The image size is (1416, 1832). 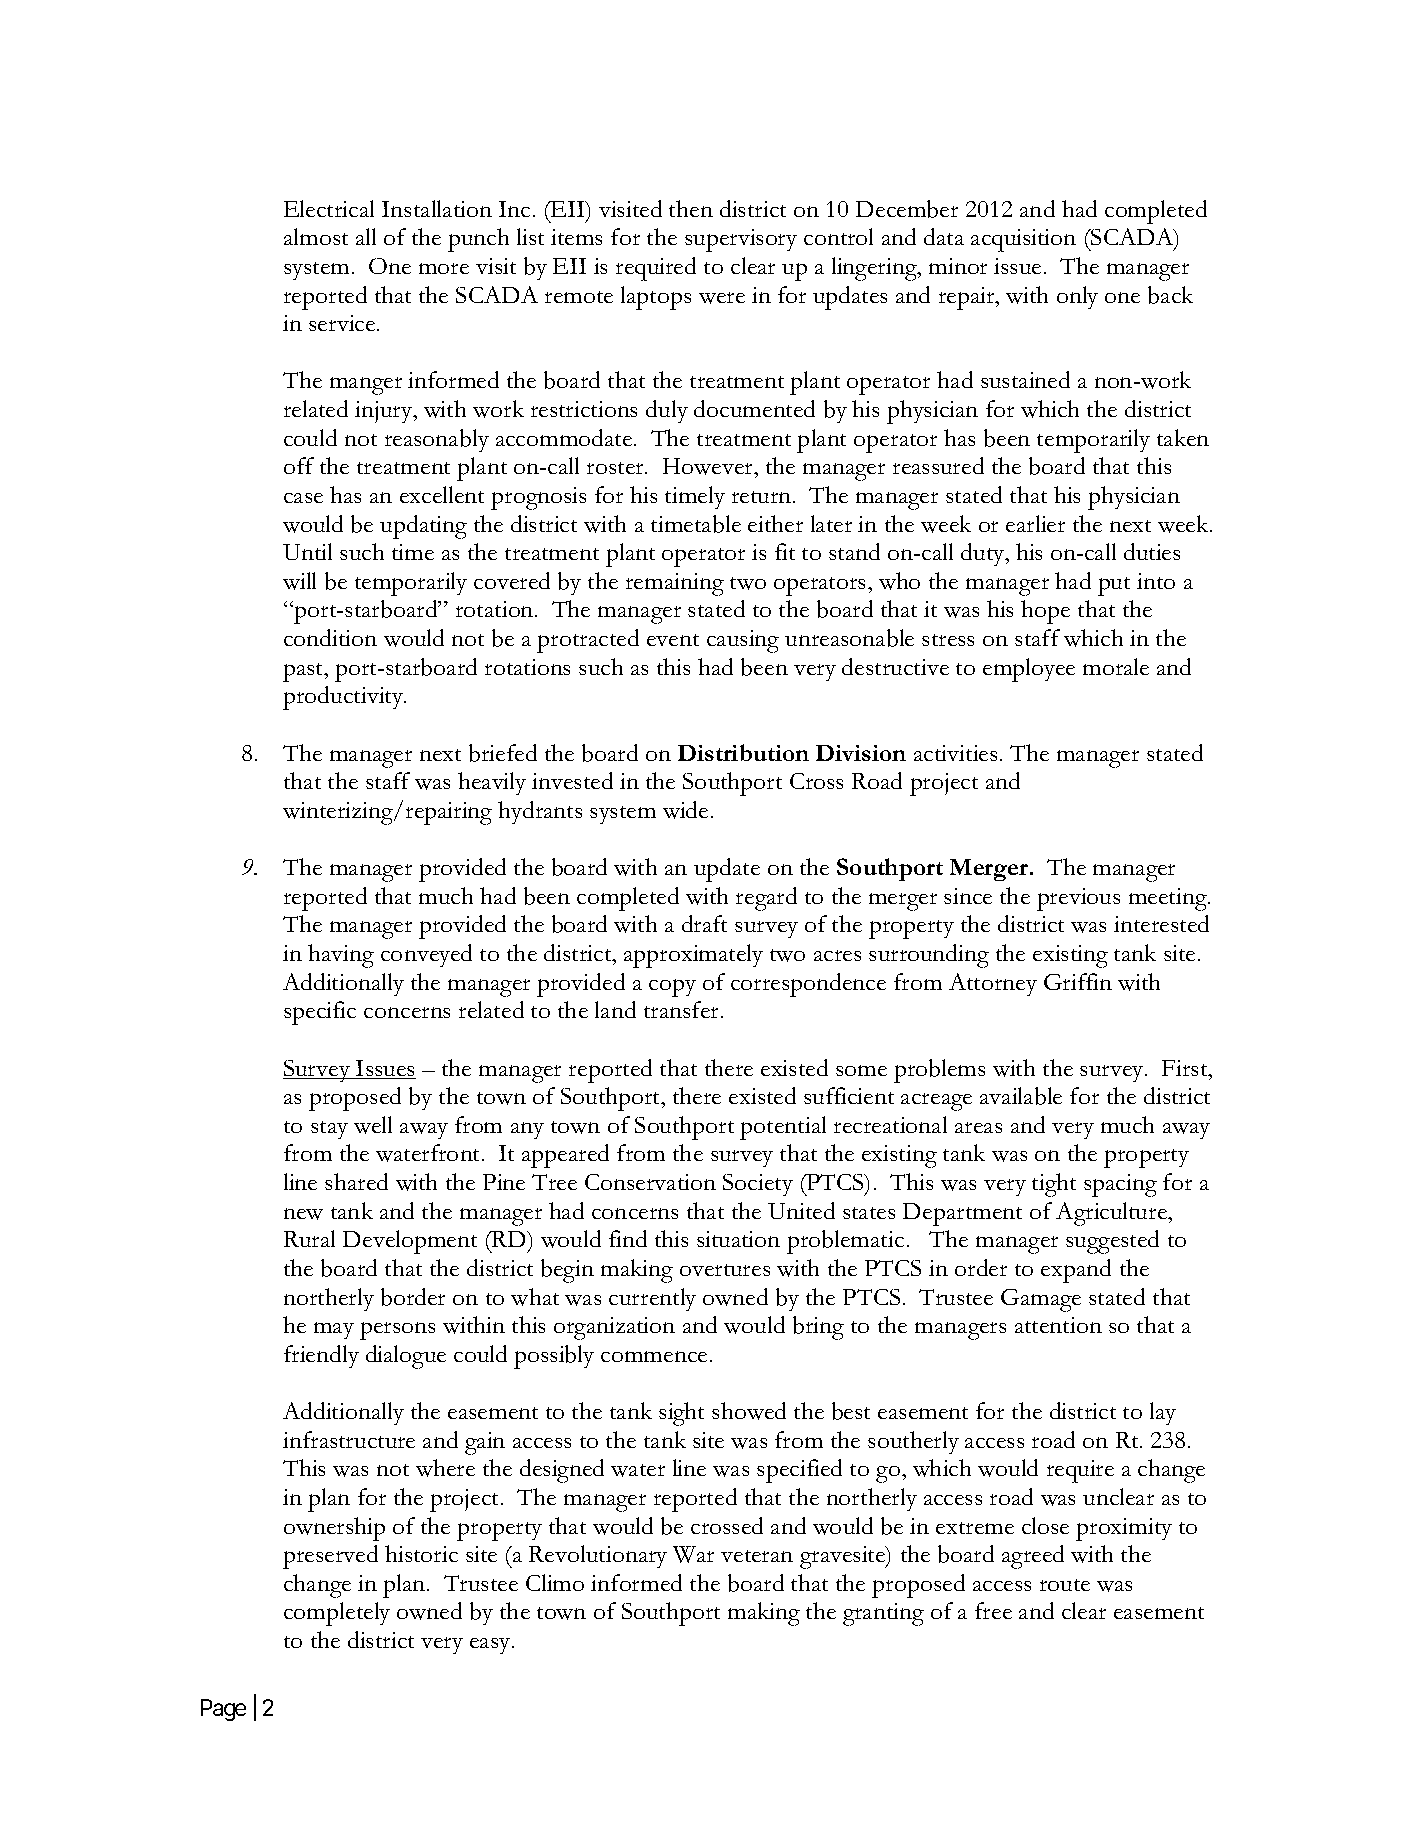 I want to click on acquisition, so click(x=1023, y=240).
